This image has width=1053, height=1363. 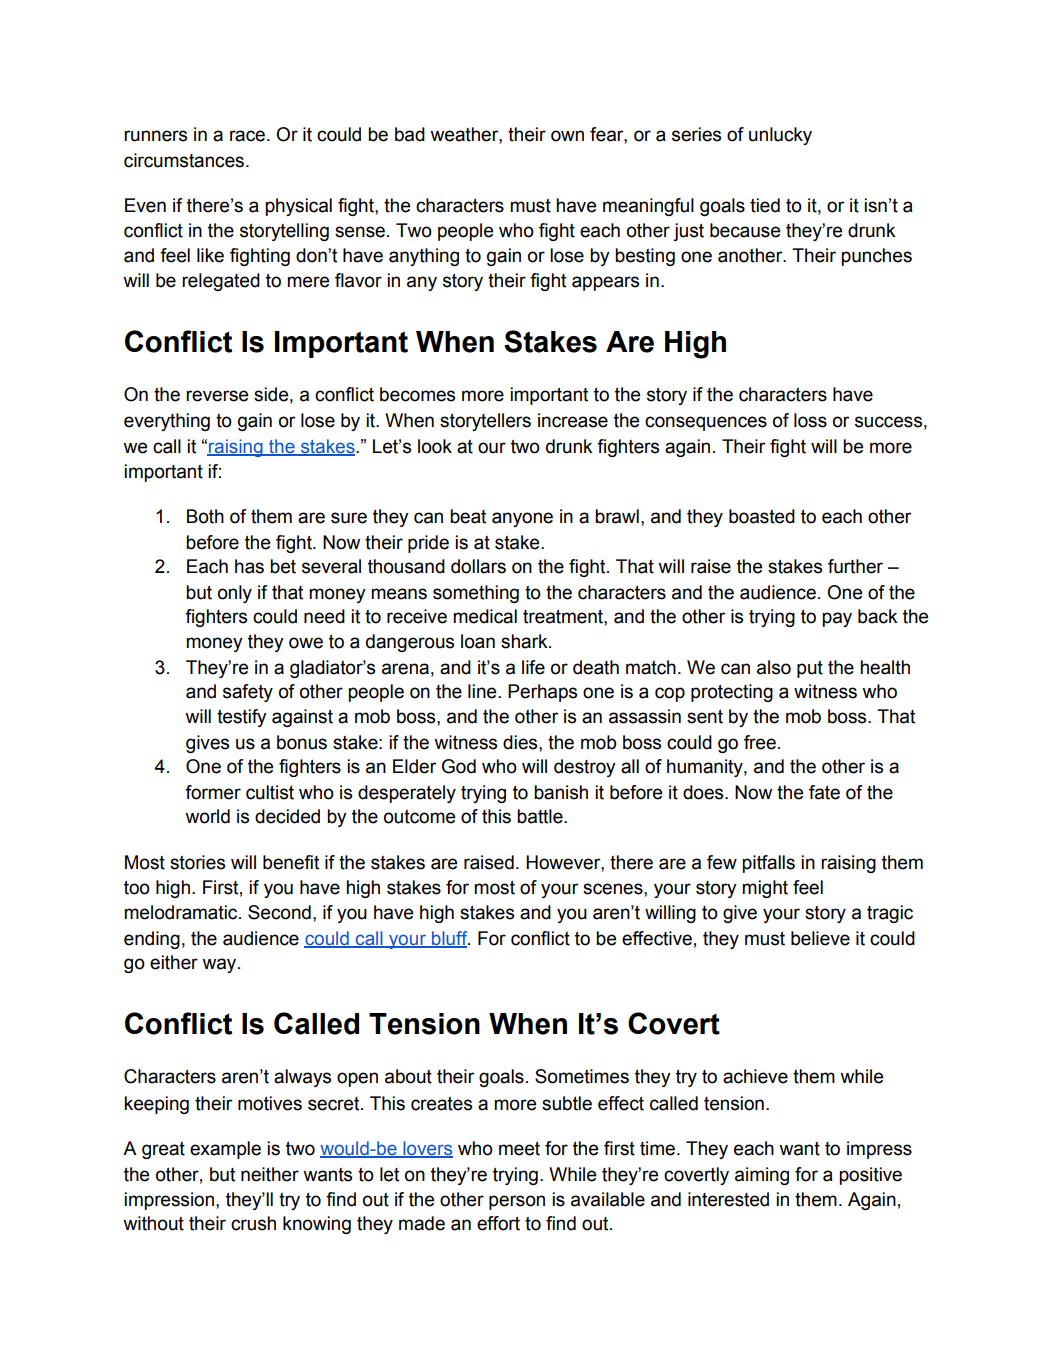 I want to click on unlucky, so click(x=780, y=136).
